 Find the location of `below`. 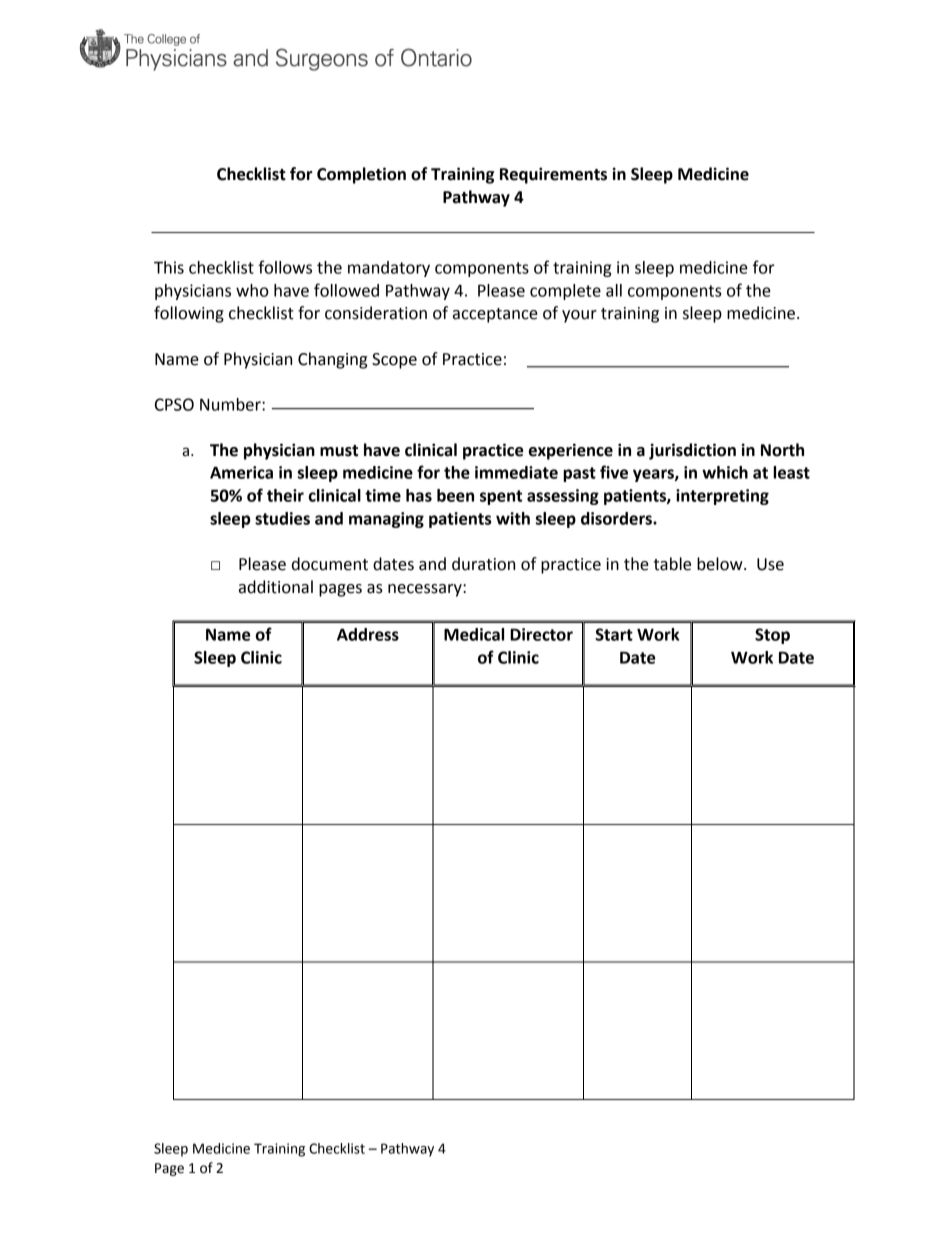

below is located at coordinates (721, 564).
